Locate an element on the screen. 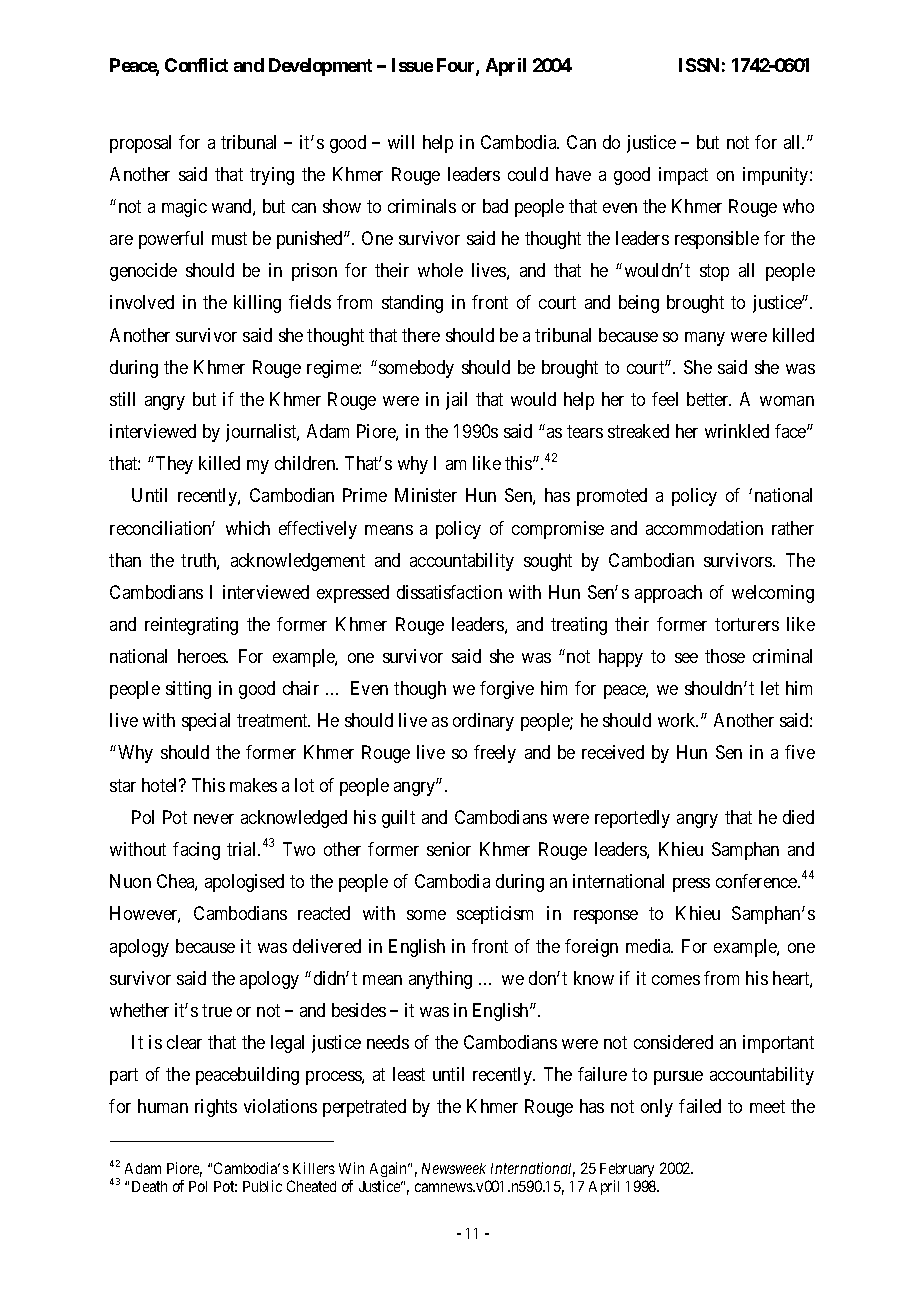  failed is located at coordinates (700, 1106).
